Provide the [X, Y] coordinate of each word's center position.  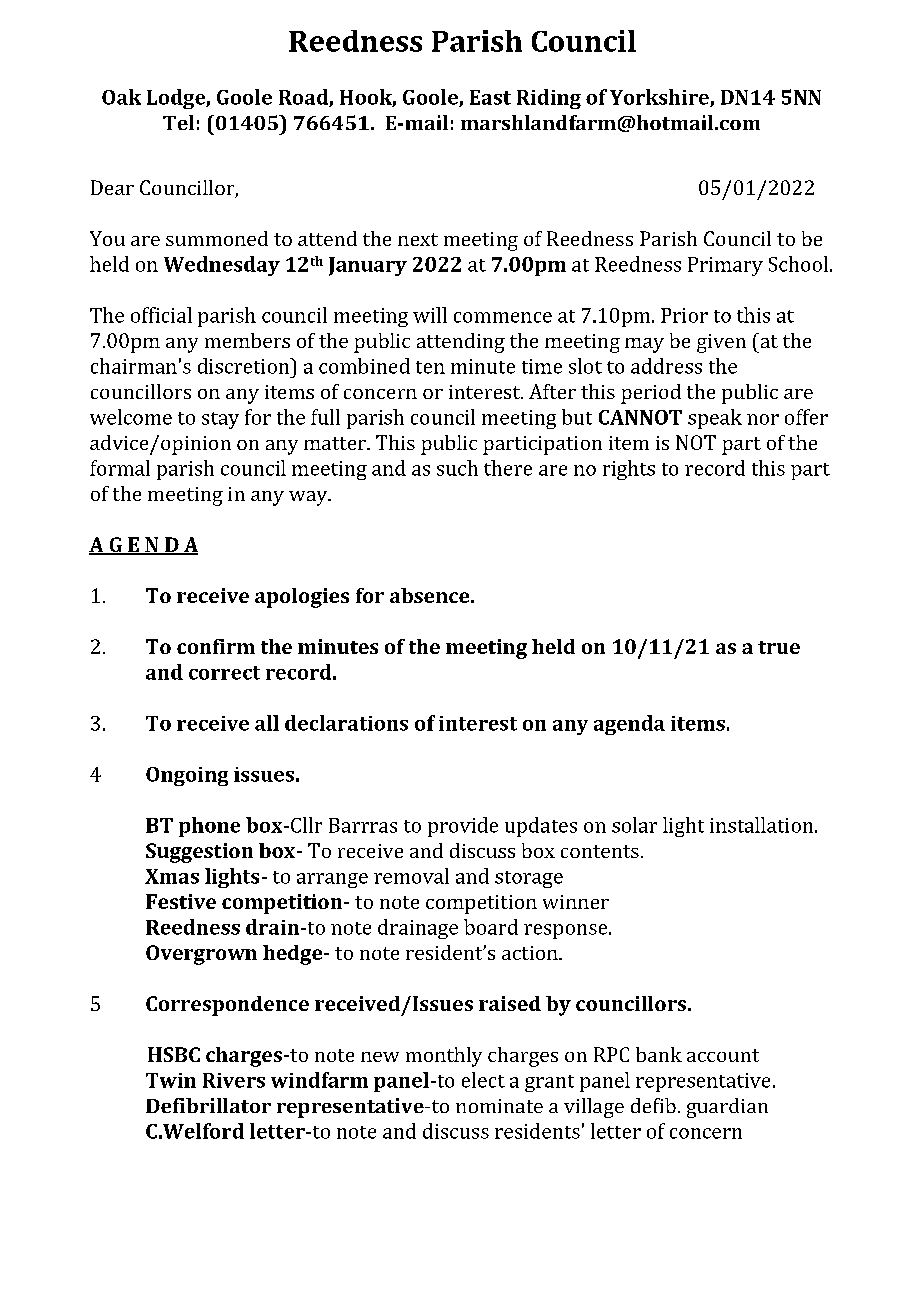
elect [483, 1080]
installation [763, 825]
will [430, 315]
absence [431, 595]
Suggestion [199, 853]
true [779, 647]
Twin [171, 1080]
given [721, 343]
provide [463, 827]
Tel [178, 122]
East [490, 97]
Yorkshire [660, 98]
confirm [216, 646]
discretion [245, 366]
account [723, 1055]
